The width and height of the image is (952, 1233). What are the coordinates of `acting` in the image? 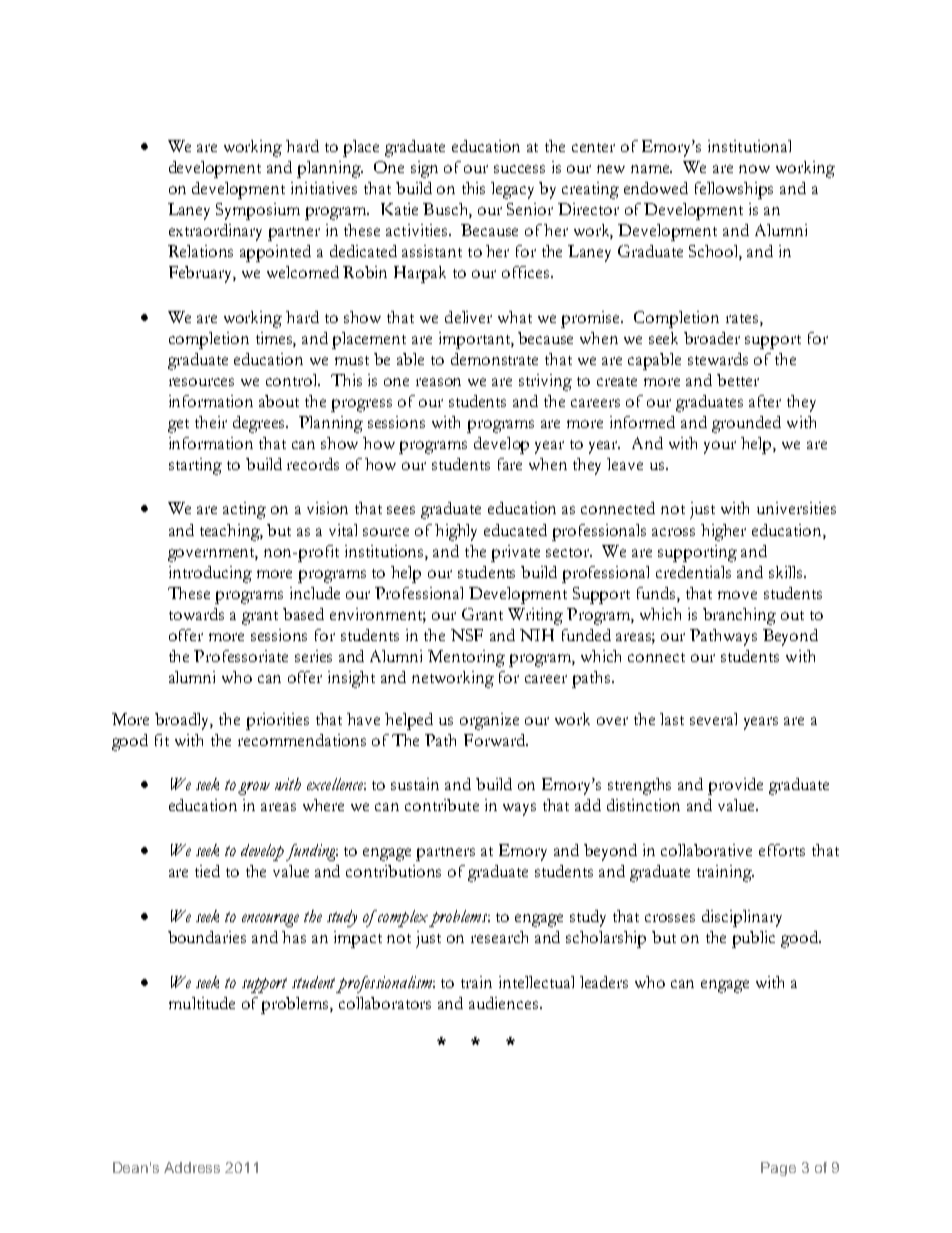 It's located at (244, 510).
